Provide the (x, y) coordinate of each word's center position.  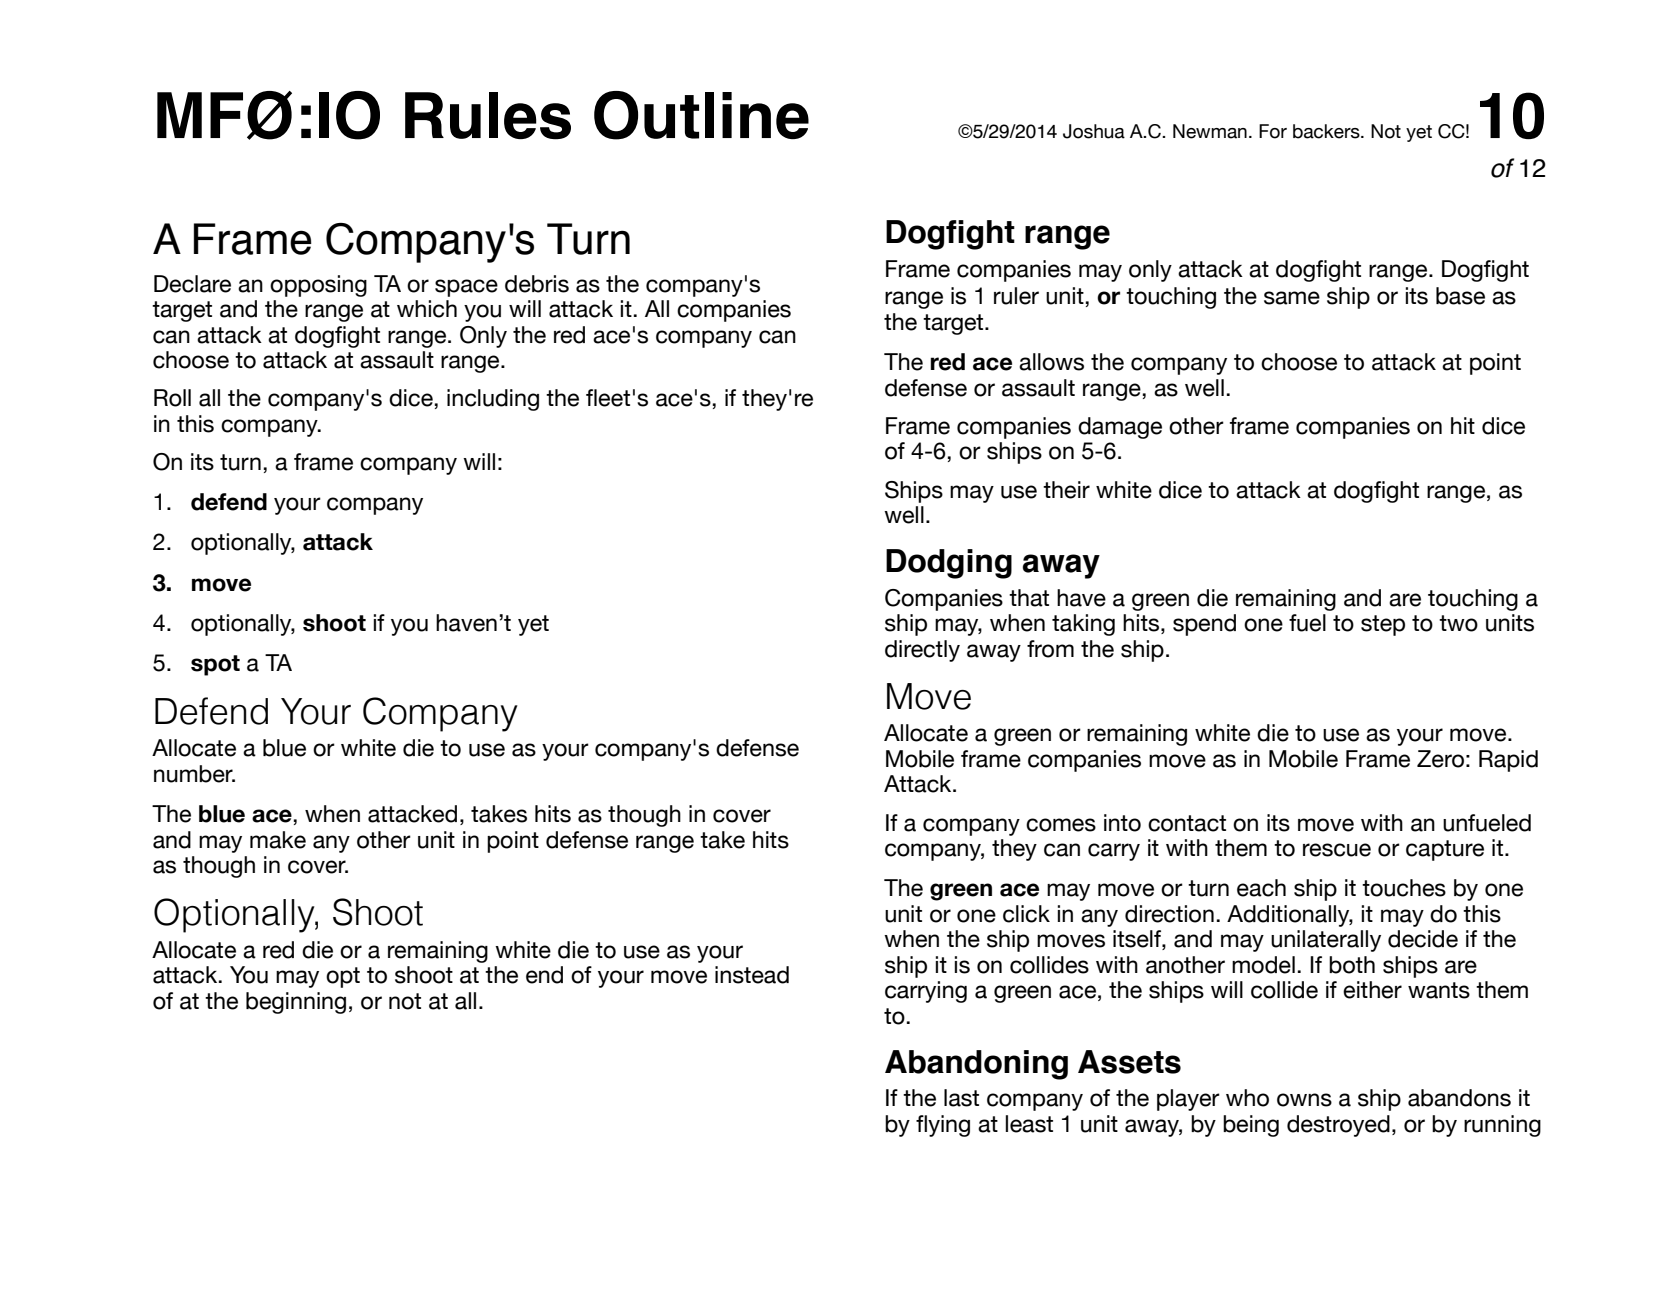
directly (922, 651)
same (1292, 298)
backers (1327, 131)
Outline (701, 115)
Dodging (949, 564)
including (493, 400)
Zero (1440, 759)
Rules (488, 116)
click (1026, 914)
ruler (1016, 296)
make (278, 840)
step (1383, 625)
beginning (296, 1003)
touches (1404, 888)
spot (215, 665)
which (427, 309)
